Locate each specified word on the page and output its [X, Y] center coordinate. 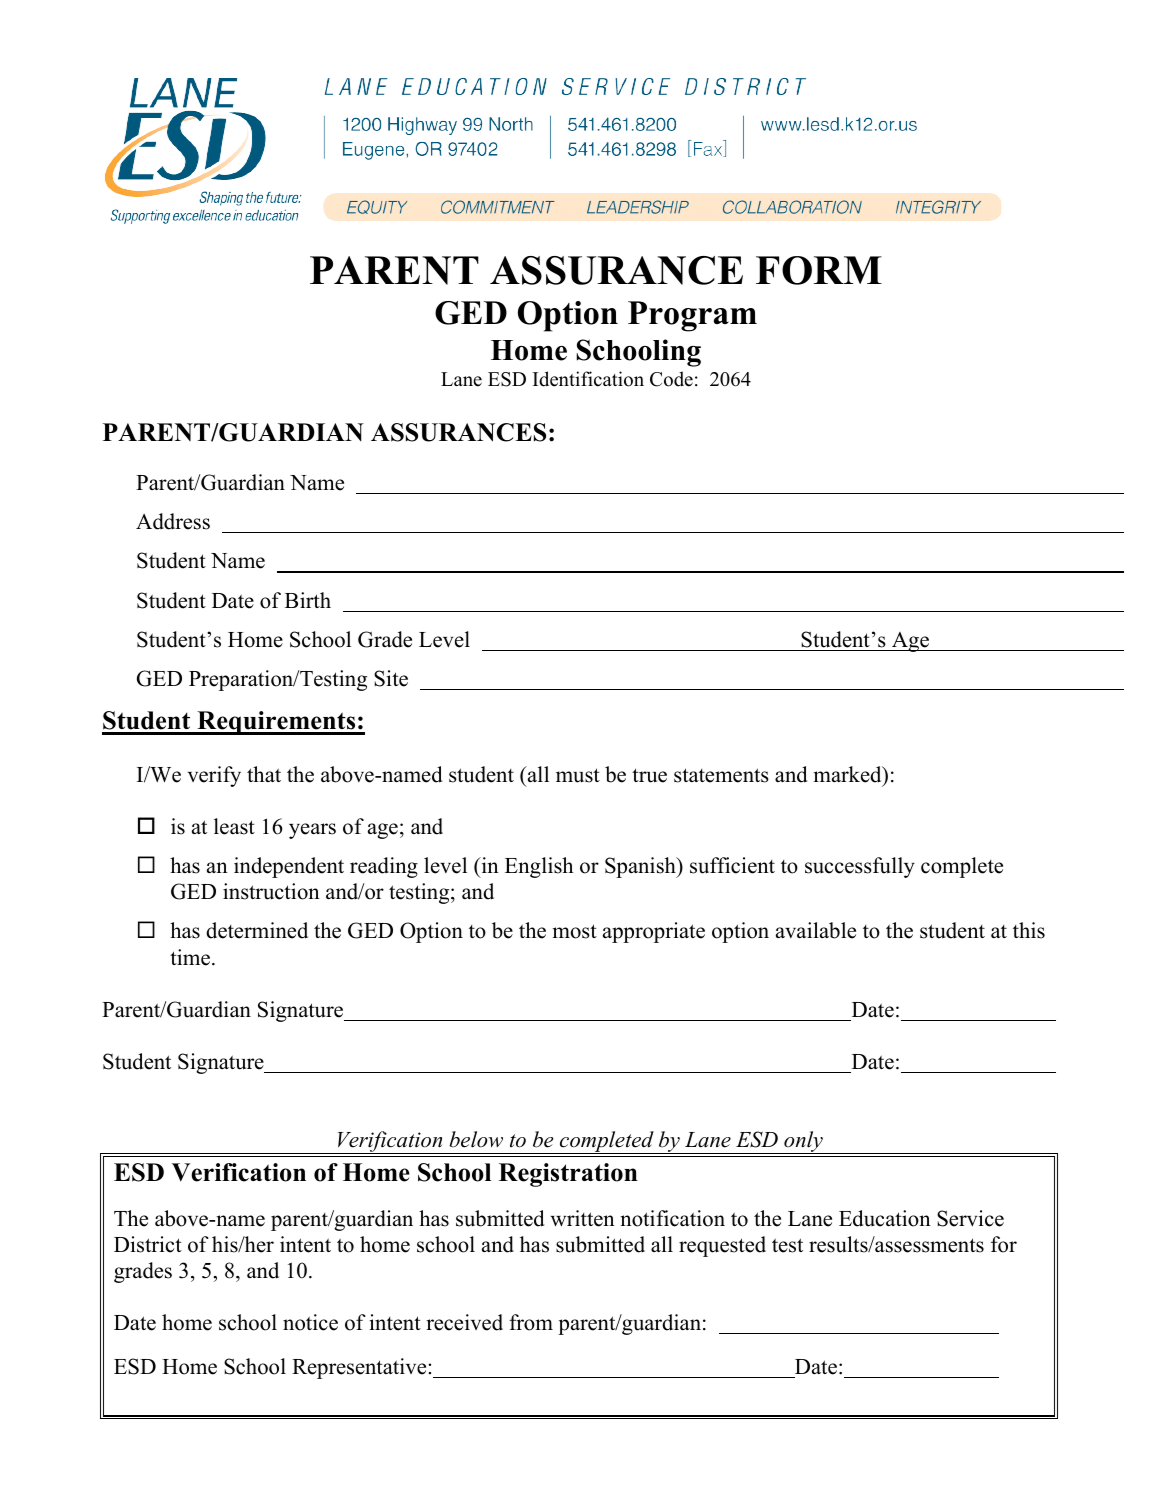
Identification [588, 379]
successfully [860, 867]
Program [692, 316]
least [234, 826]
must [578, 775]
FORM [819, 270]
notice [310, 1322]
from [531, 1322]
